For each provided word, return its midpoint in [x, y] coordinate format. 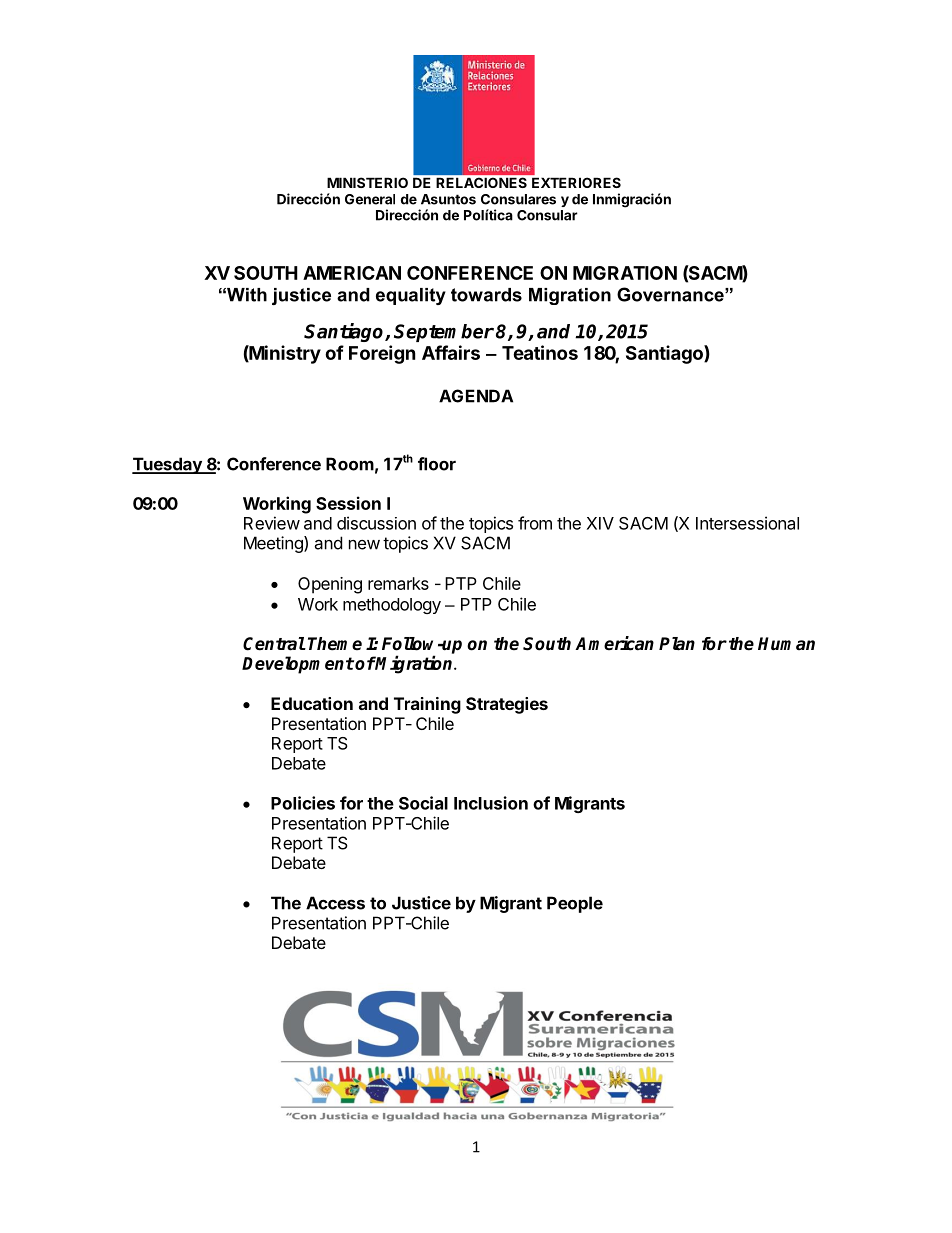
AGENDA [476, 396]
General [370, 199]
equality [411, 296]
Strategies [507, 705]
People [575, 904]
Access [335, 903]
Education [312, 703]
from [535, 523]
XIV [600, 523]
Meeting [274, 544]
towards [486, 295]
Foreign [382, 354]
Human [786, 644]
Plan [677, 644]
